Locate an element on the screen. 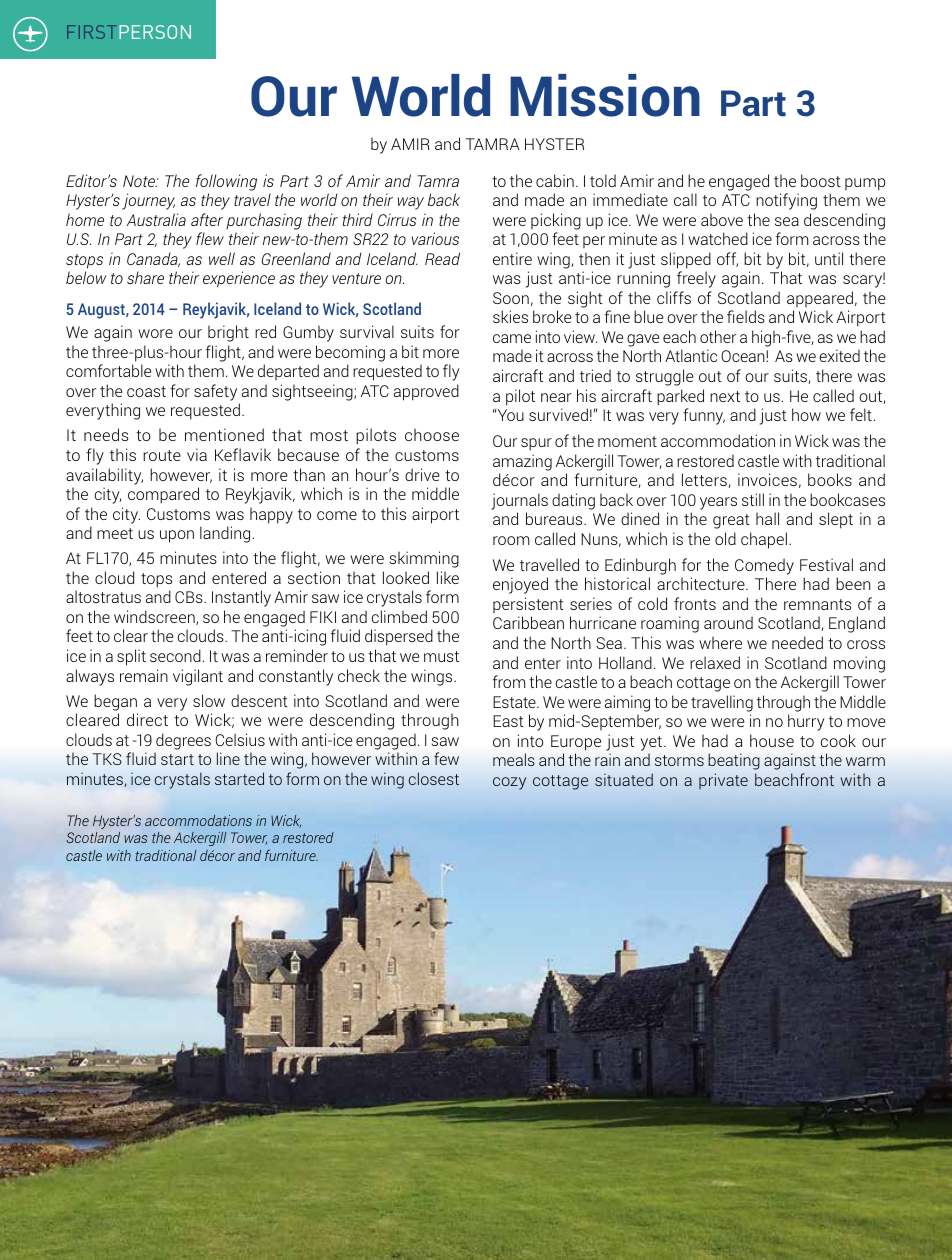 This screenshot has height=1260, width=952. Note is located at coordinates (140, 181).
